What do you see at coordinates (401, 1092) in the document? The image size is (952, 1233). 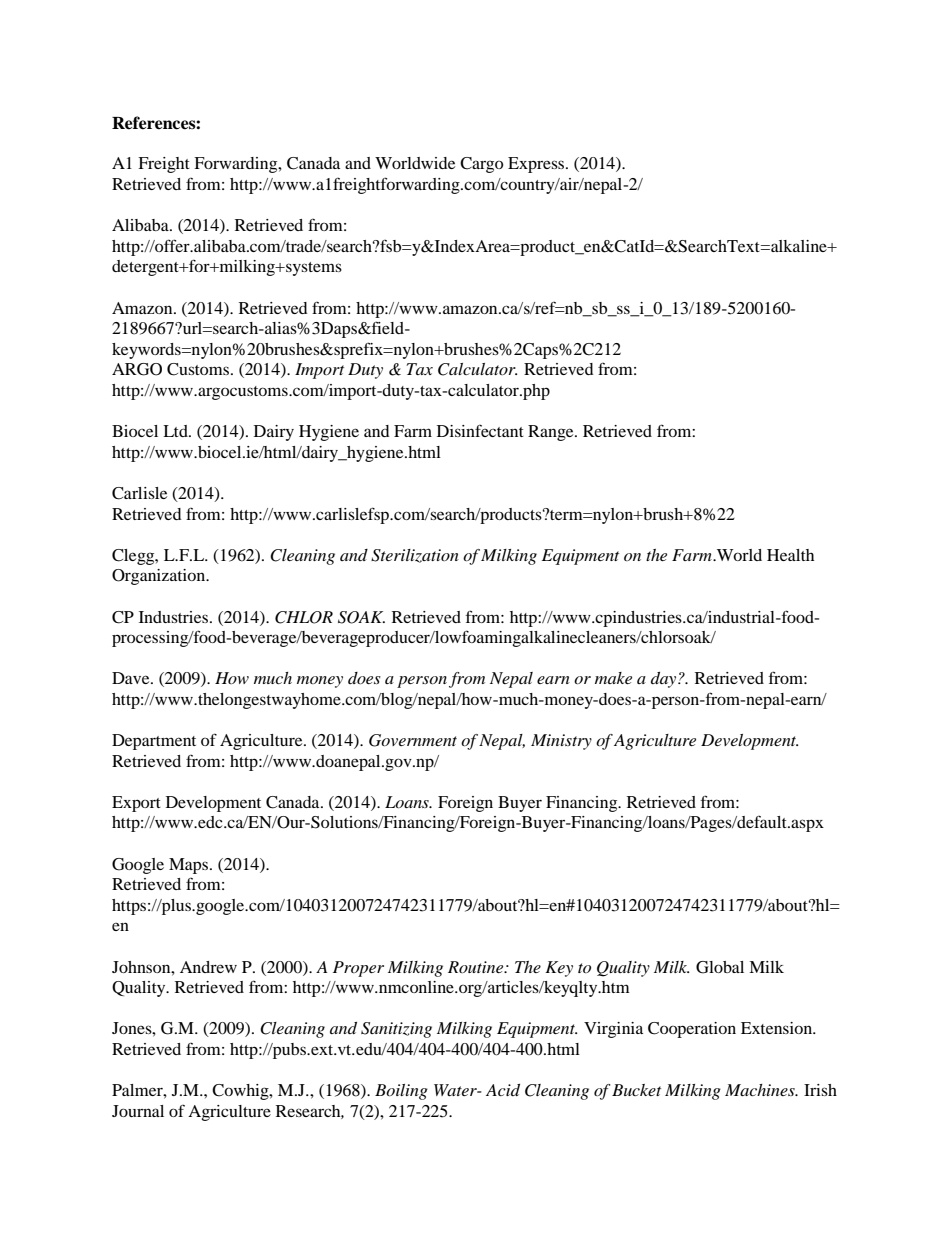 I see `Boiling` at bounding box center [401, 1092].
